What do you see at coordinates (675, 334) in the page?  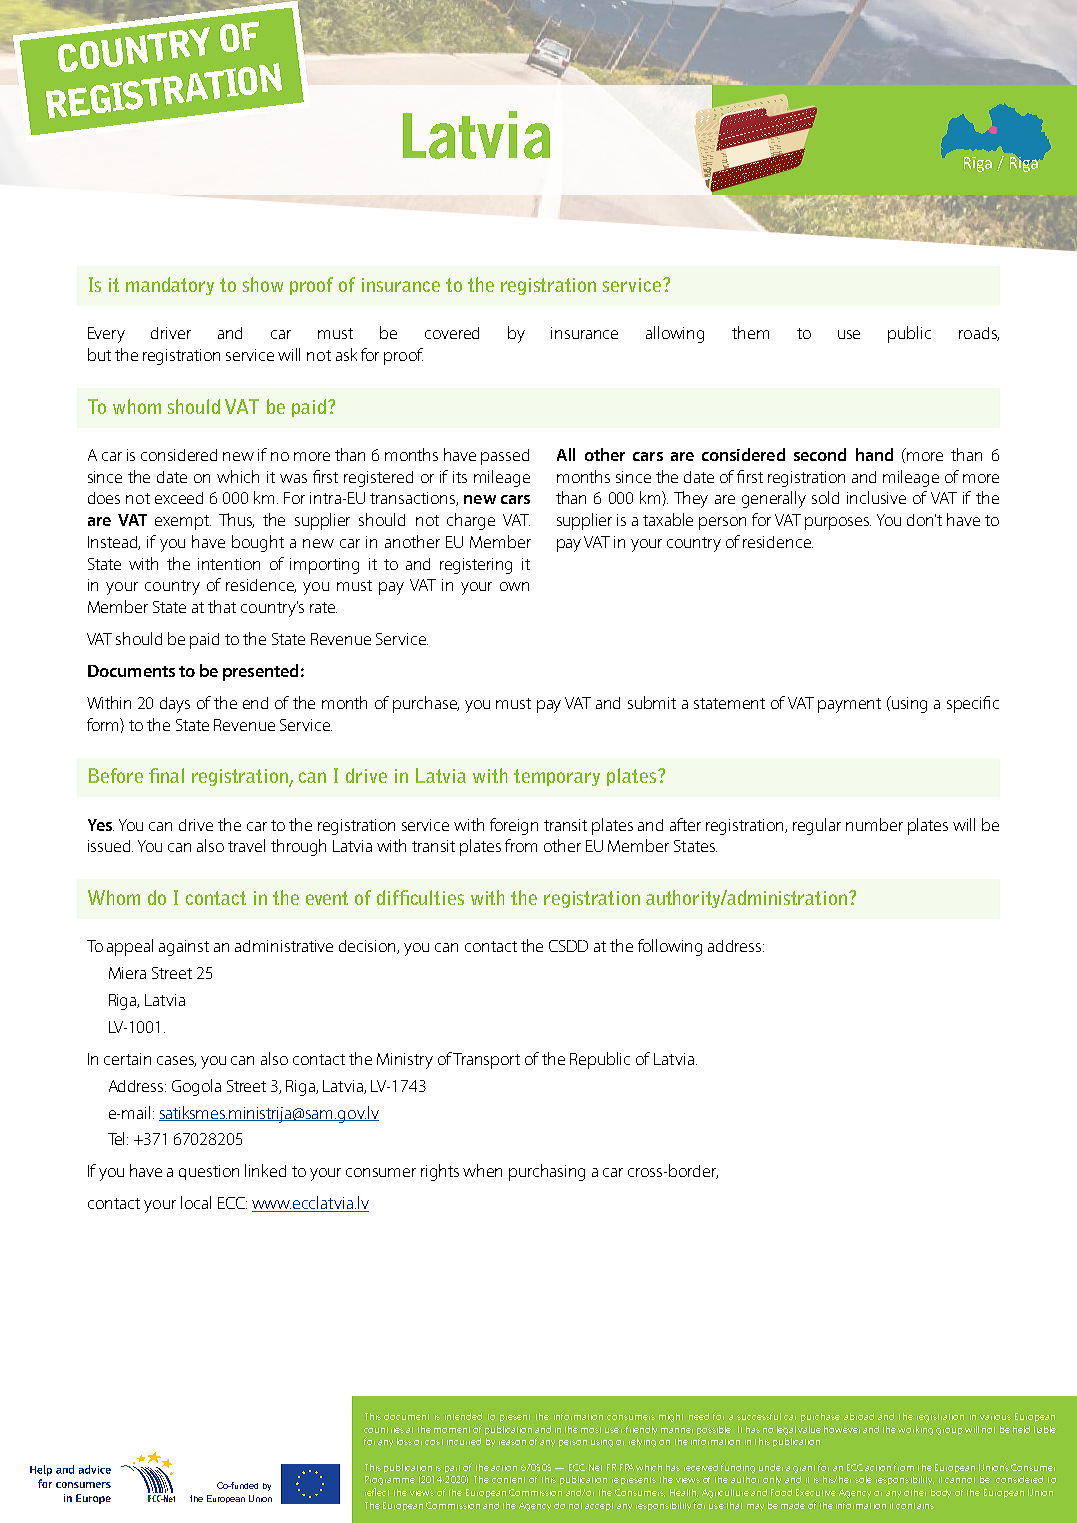 I see `allowing` at bounding box center [675, 334].
